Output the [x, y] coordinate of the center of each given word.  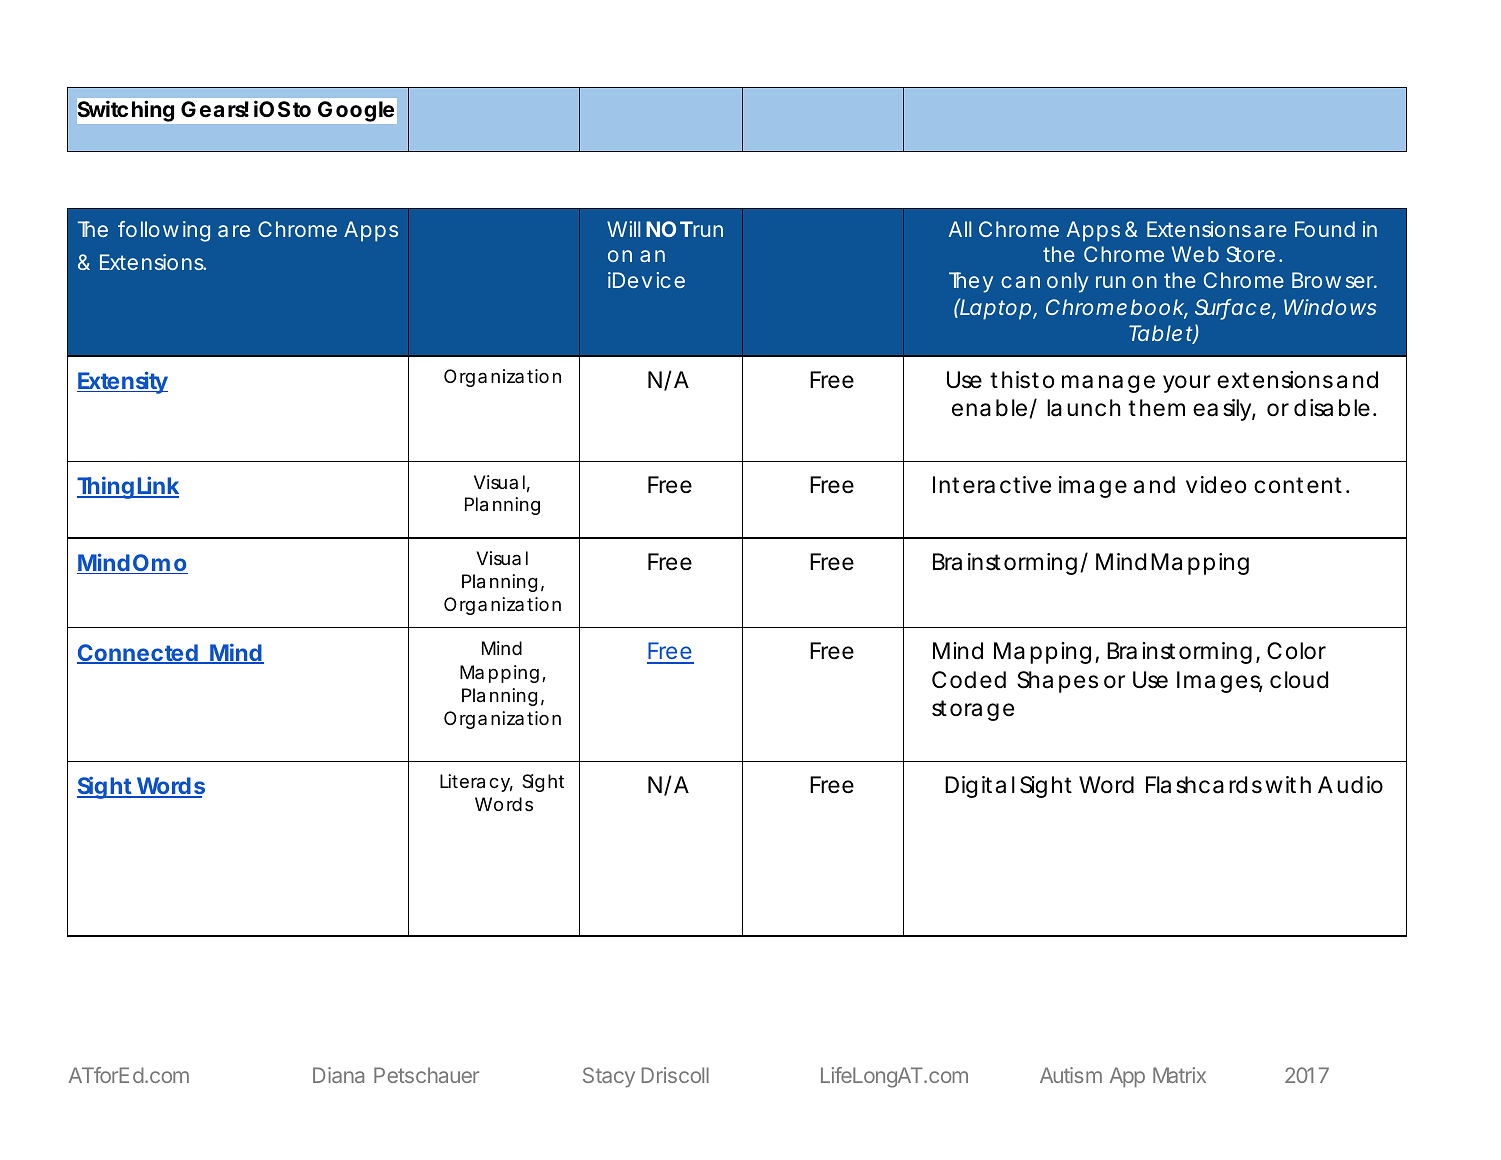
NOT [669, 229]
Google [356, 111]
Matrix [1179, 1075]
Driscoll [675, 1075]
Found [1325, 229]
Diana [338, 1075]
